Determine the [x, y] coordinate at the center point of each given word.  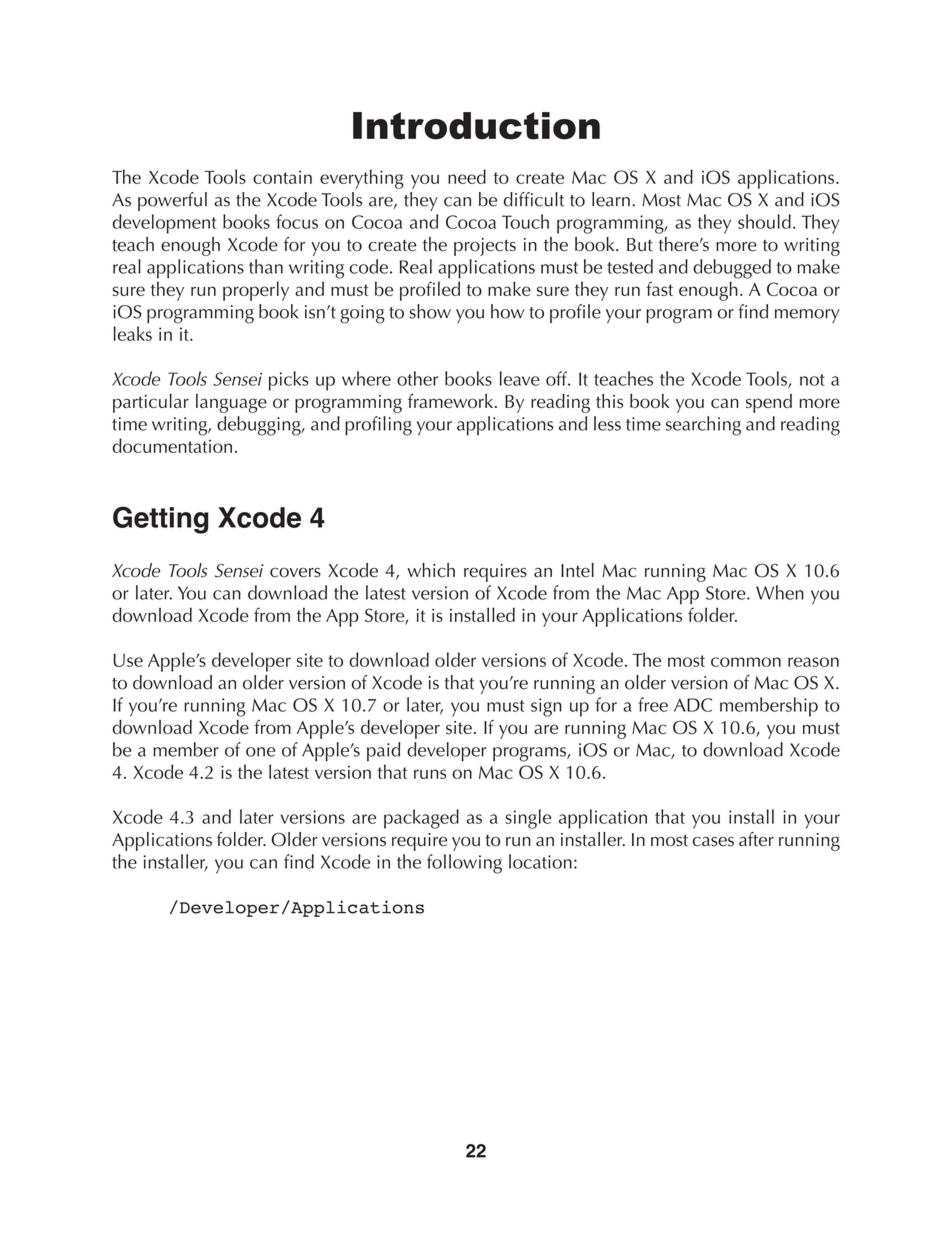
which [431, 570]
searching [703, 426]
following [464, 864]
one [260, 752]
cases [713, 842]
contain [282, 177]
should [764, 221]
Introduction [476, 126]
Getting [160, 520]
